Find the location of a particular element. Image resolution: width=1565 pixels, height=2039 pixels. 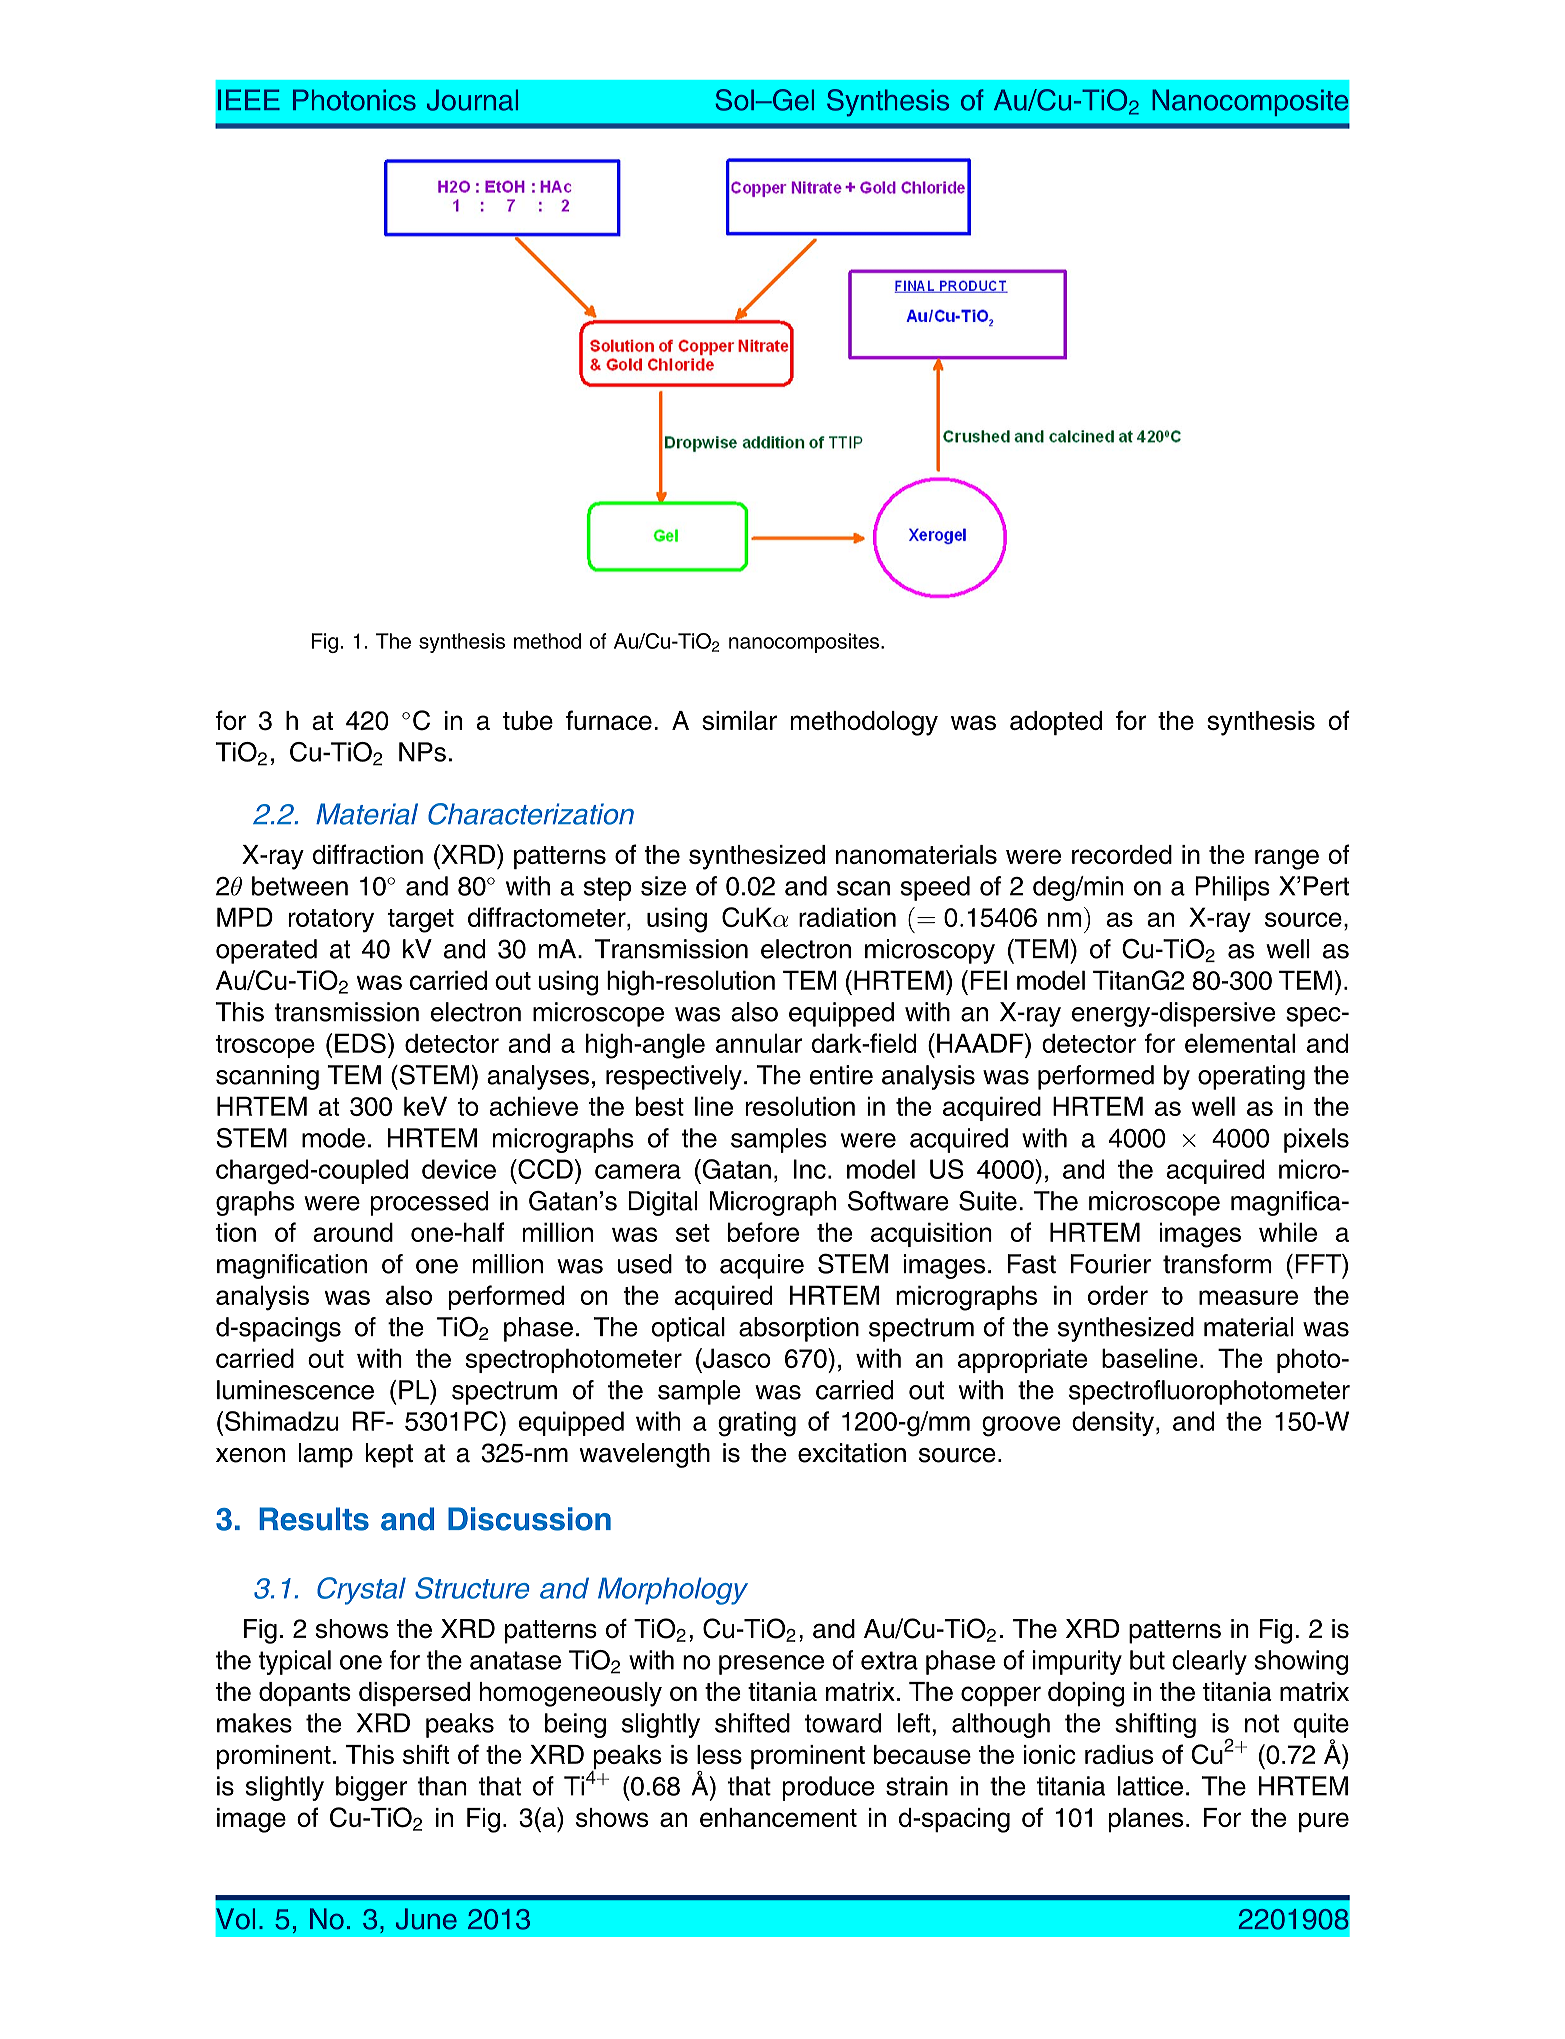

recorded is located at coordinates (1122, 854).
